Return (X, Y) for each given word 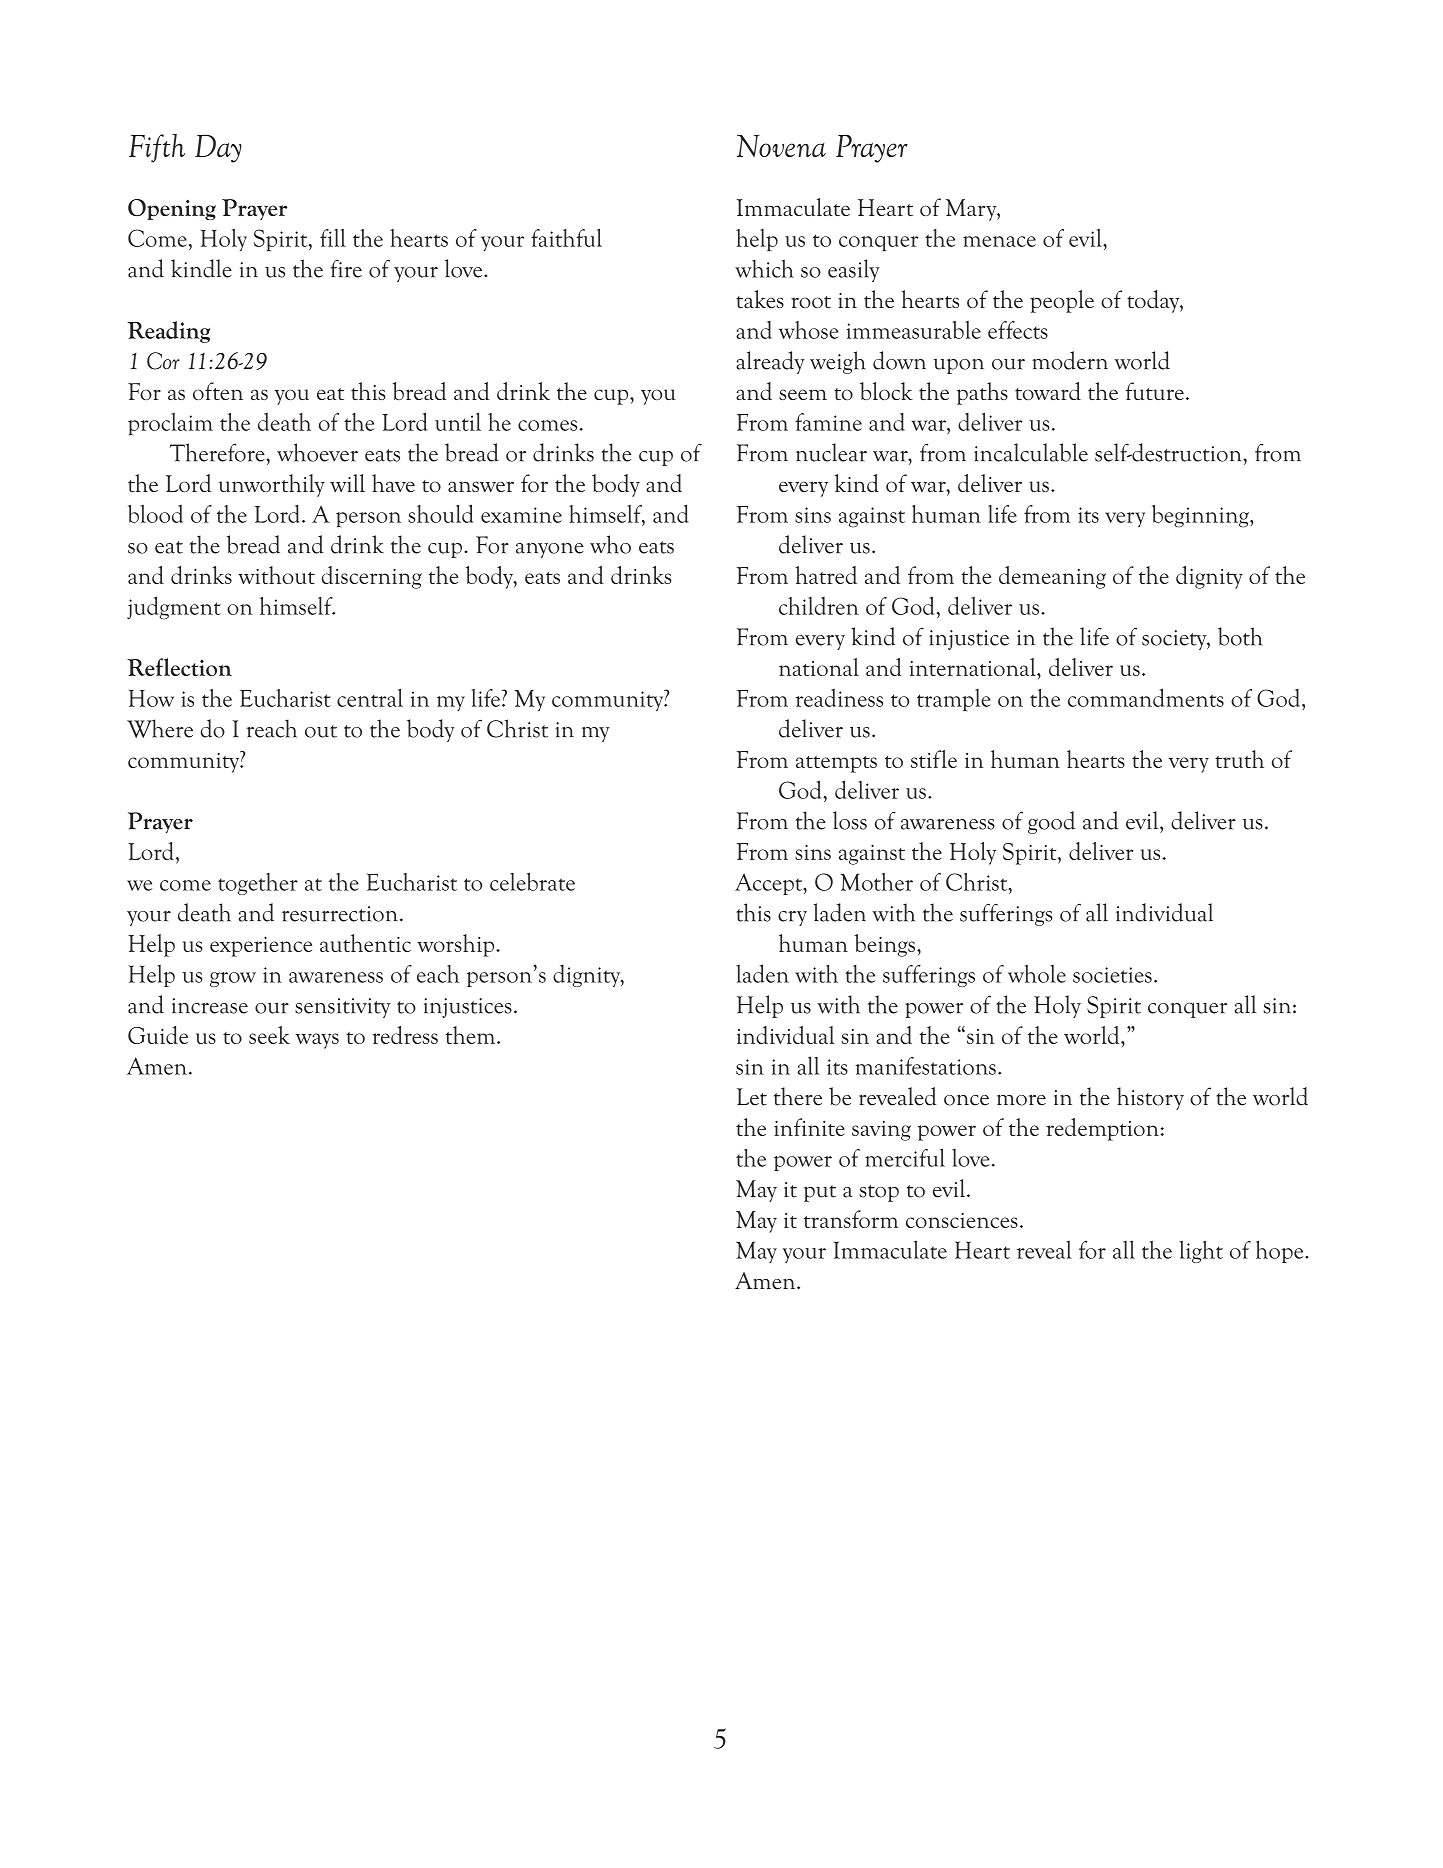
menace (999, 241)
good (1051, 822)
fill (333, 238)
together (258, 884)
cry (792, 918)
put (820, 1193)
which (764, 268)
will (347, 483)
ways (317, 1041)
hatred (826, 575)
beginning (1201, 516)
